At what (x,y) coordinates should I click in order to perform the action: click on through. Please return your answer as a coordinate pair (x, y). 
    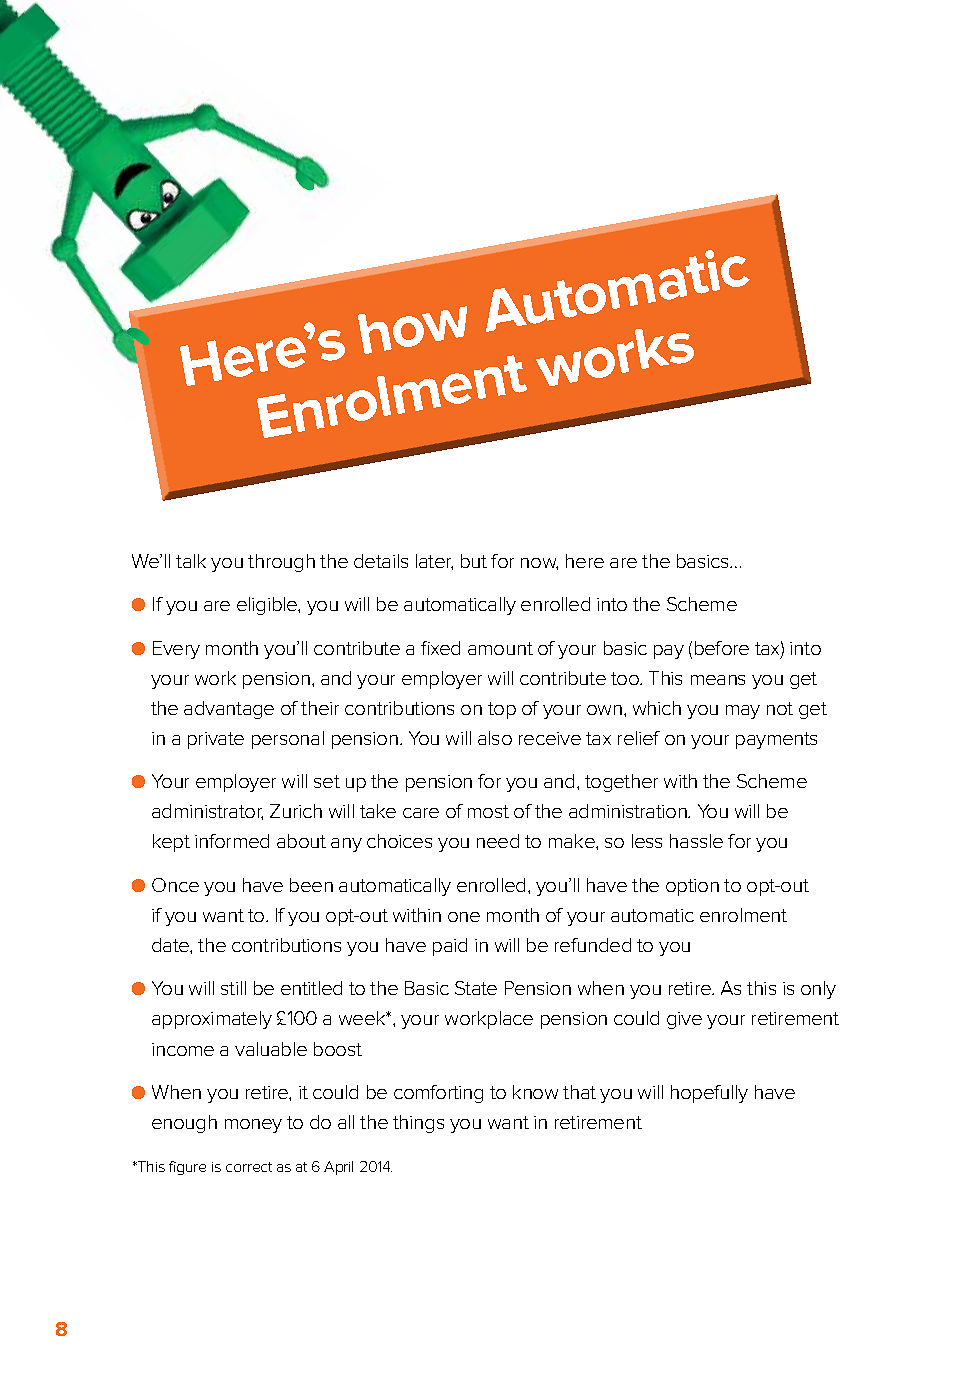
    Looking at the image, I should click on (281, 563).
